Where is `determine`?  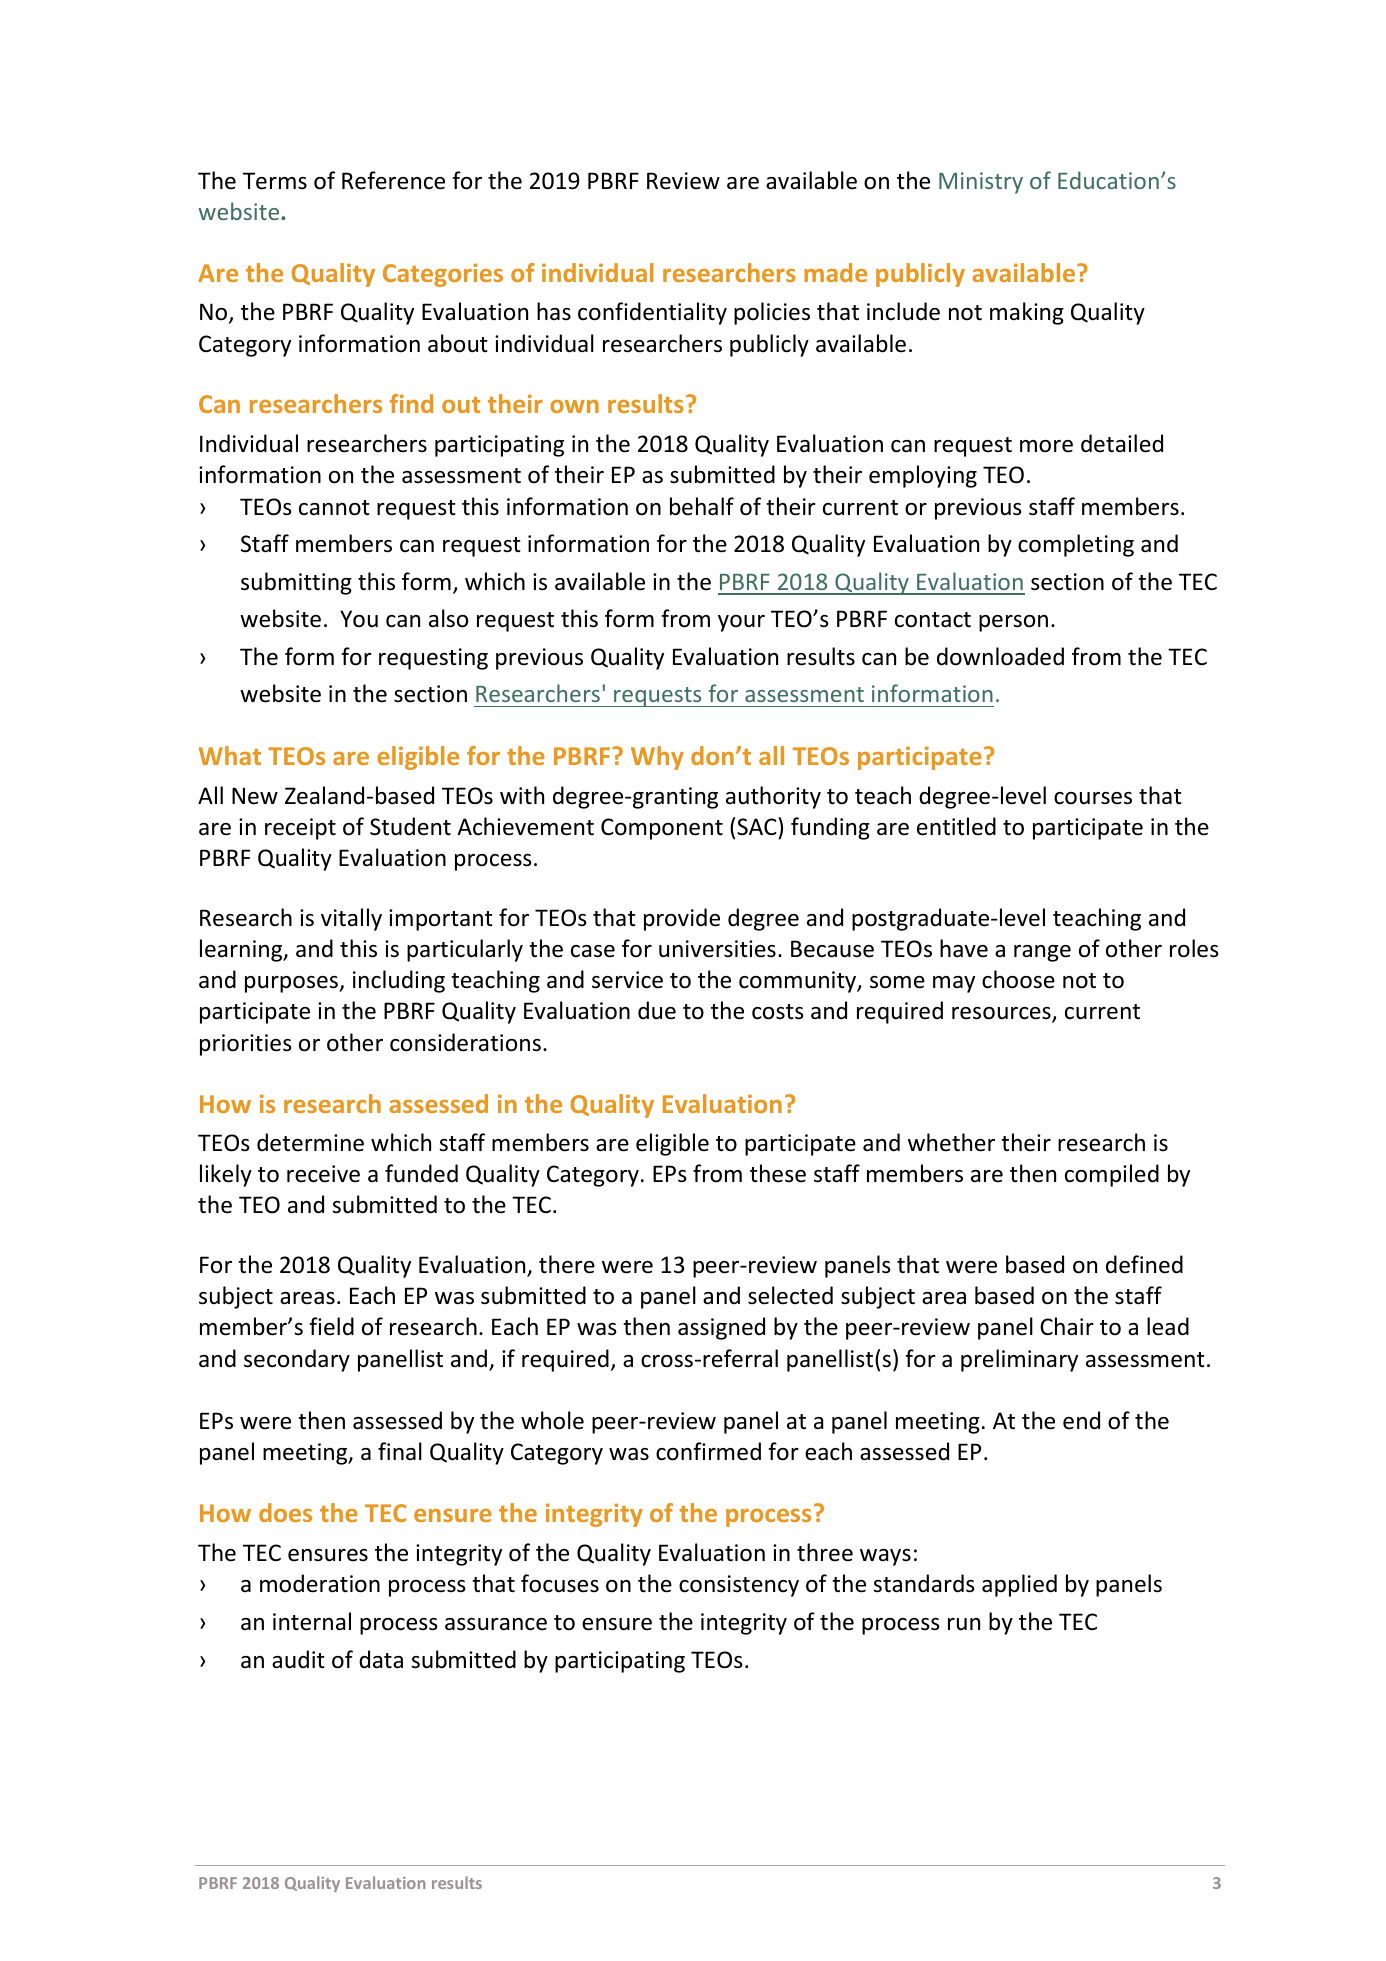
determine is located at coordinates (310, 1142).
